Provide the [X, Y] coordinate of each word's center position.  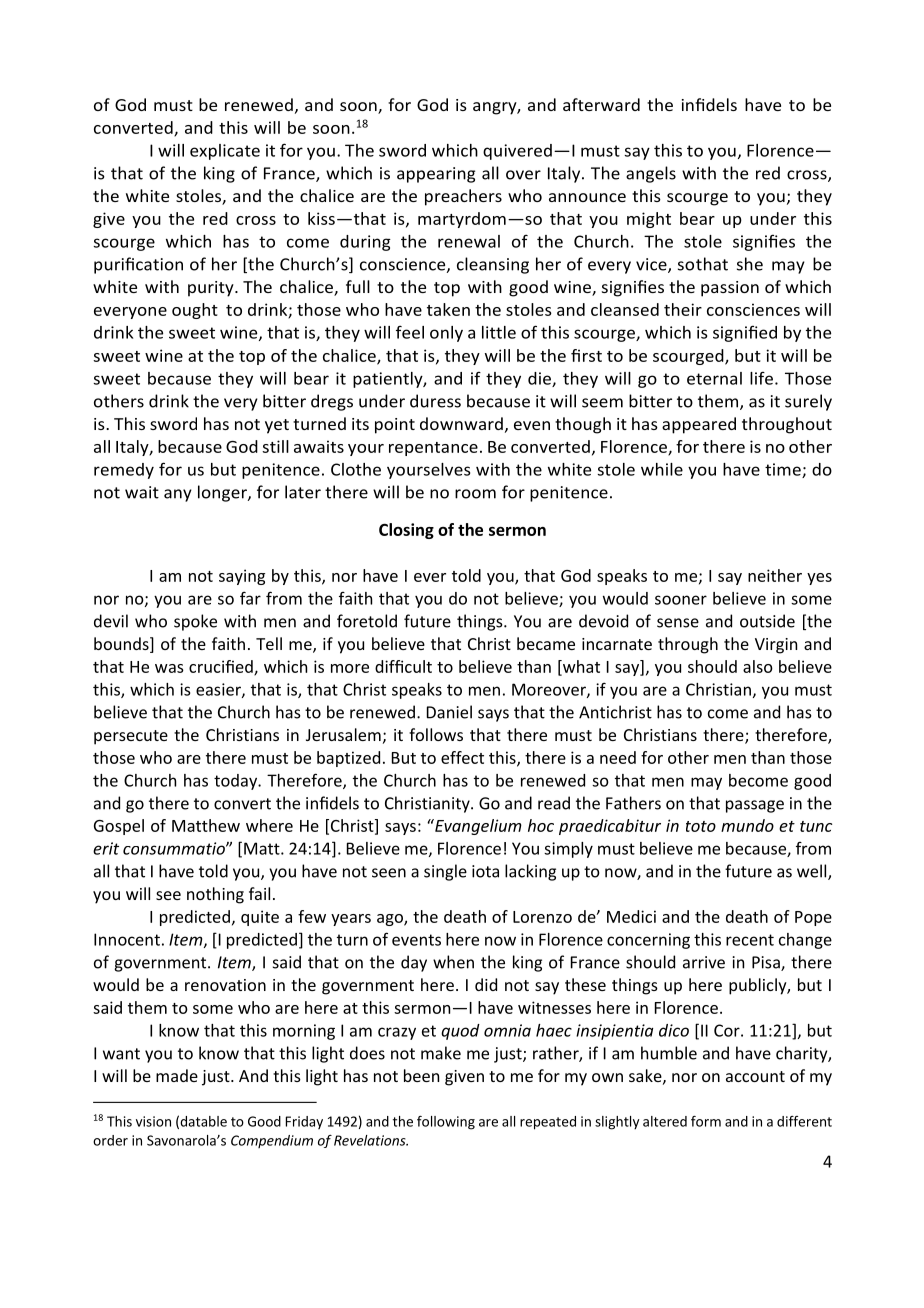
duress [435, 401]
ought [195, 311]
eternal [714, 378]
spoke [195, 622]
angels [651, 174]
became [546, 643]
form [706, 1121]
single [445, 872]
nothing [215, 895]
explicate [225, 152]
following [446, 1123]
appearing [436, 175]
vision [153, 1121]
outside [767, 621]
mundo [747, 825]
